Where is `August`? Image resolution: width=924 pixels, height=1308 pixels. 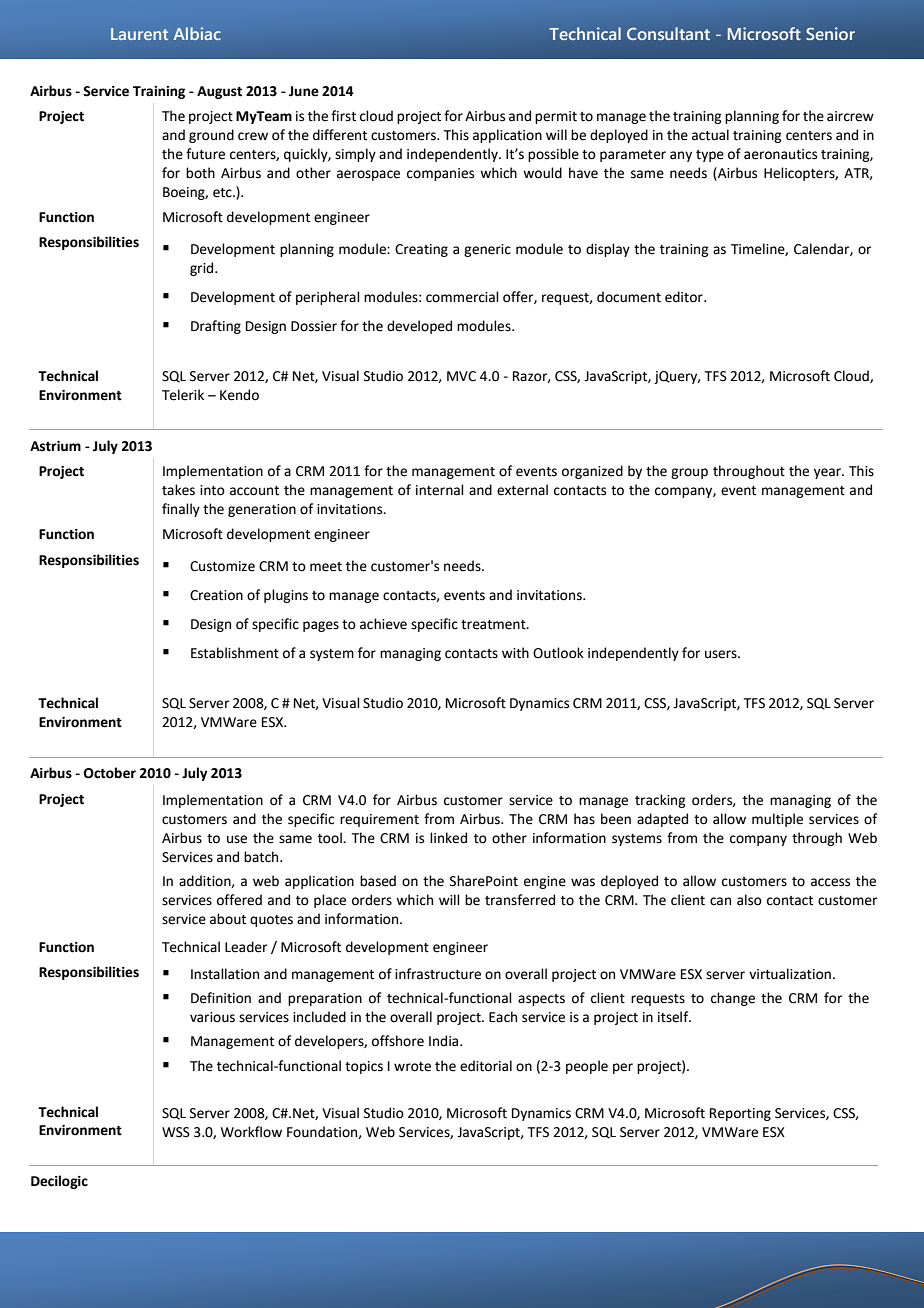 August is located at coordinates (219, 92).
